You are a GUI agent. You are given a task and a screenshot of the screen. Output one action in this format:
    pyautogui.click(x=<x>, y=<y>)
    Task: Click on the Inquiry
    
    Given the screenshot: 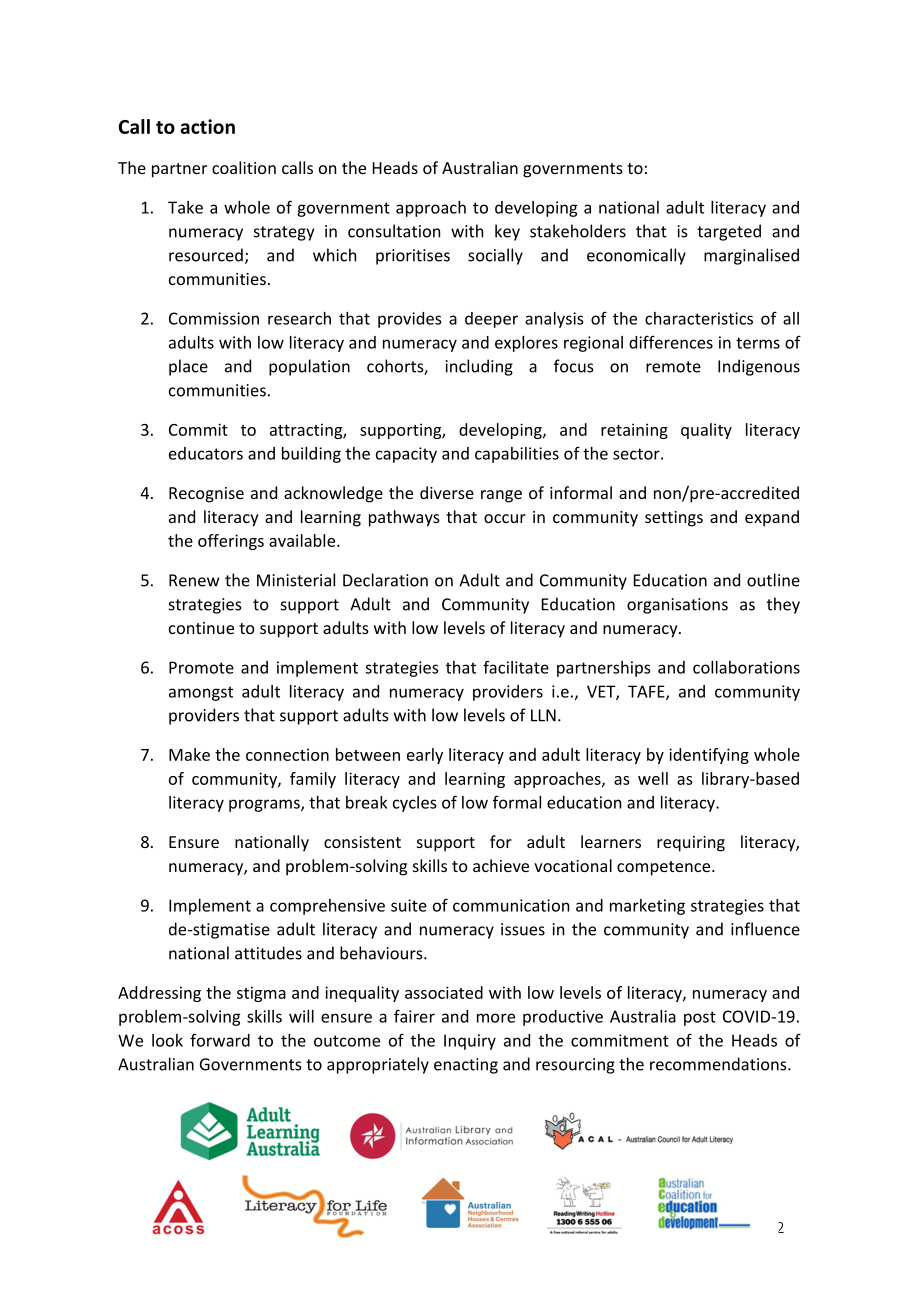 What is the action you would take?
    pyautogui.click(x=470, y=1042)
